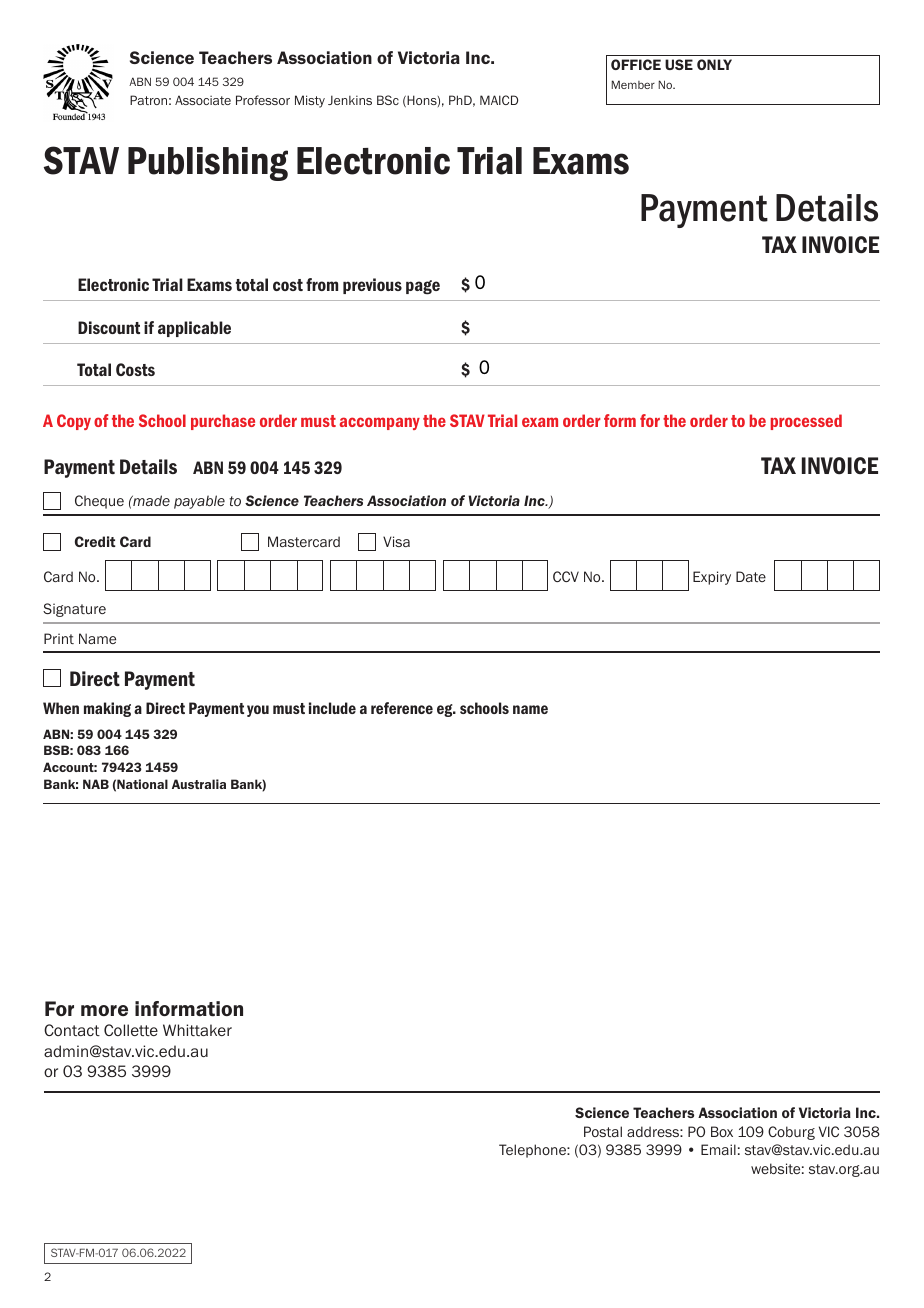 The image size is (924, 1308). Describe the element at coordinates (712, 578) in the image. I see `Expiry` at that location.
